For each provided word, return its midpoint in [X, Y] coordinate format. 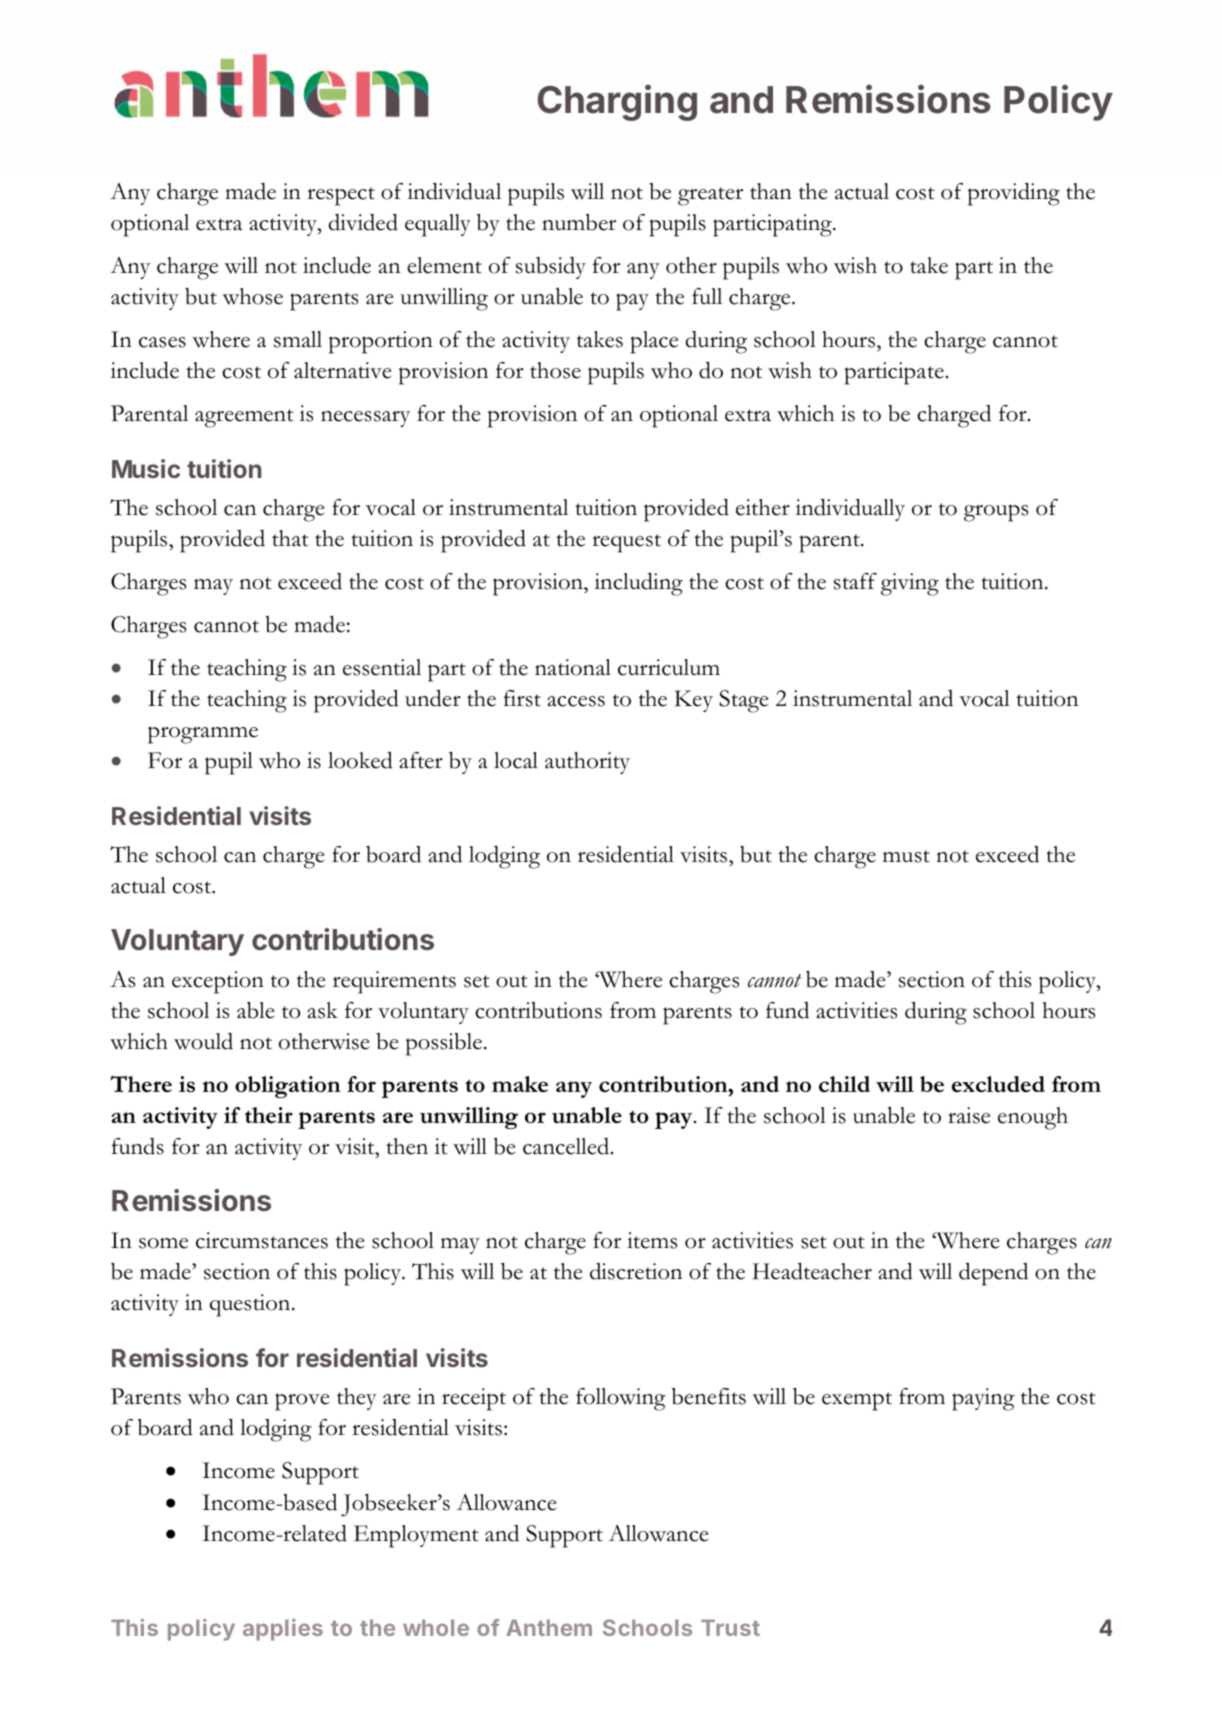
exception [218, 982]
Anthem [549, 1627]
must [906, 856]
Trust [730, 1627]
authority [587, 763]
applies [283, 1630]
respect [341, 196]
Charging [617, 102]
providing [1014, 194]
